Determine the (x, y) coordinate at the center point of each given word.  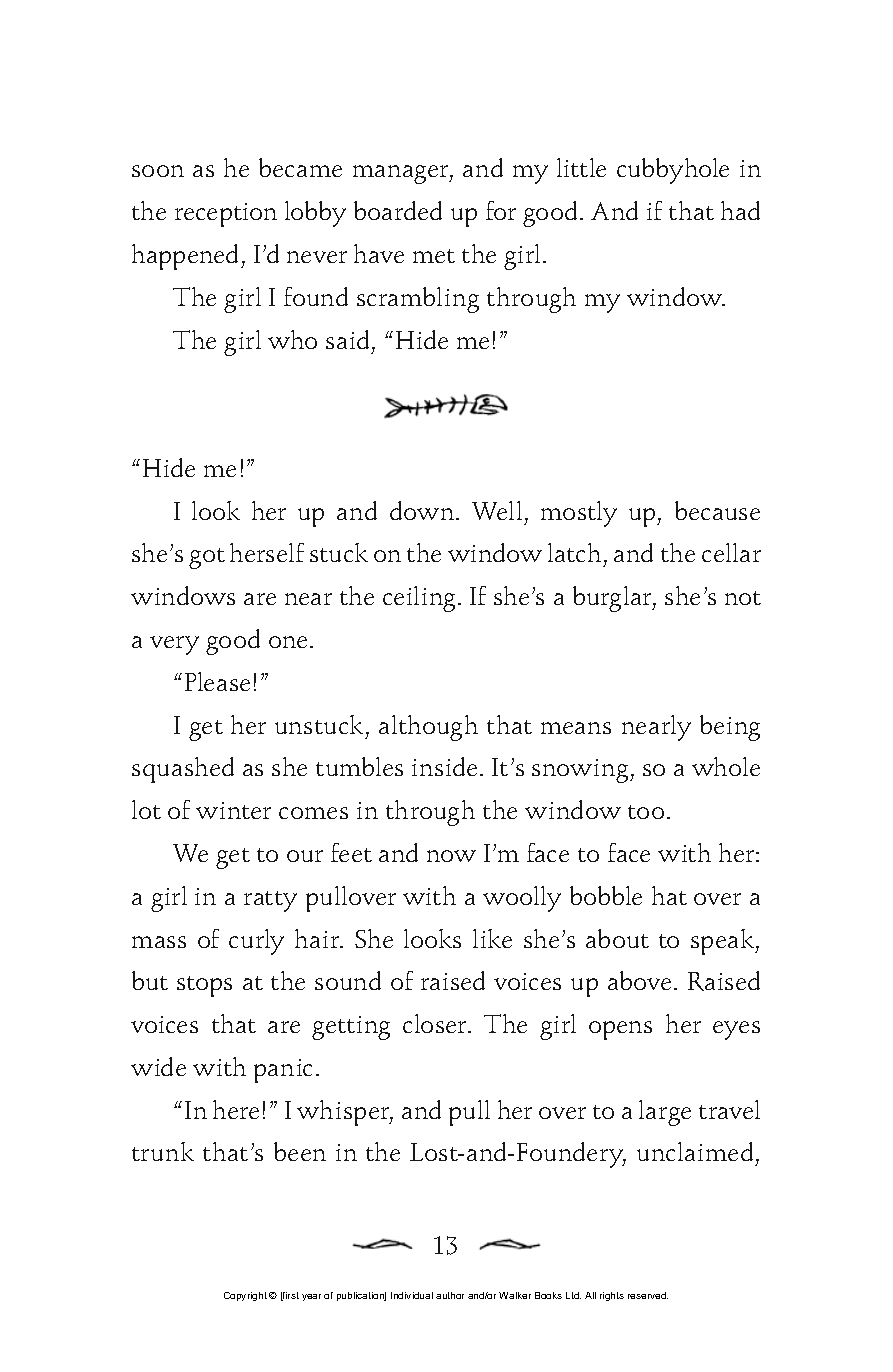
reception (226, 215)
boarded (398, 210)
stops (204, 986)
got (207, 558)
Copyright (245, 1296)
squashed (183, 770)
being (730, 728)
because (717, 510)
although (428, 728)
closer (436, 1023)
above (639, 980)
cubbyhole (673, 171)
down (423, 510)
